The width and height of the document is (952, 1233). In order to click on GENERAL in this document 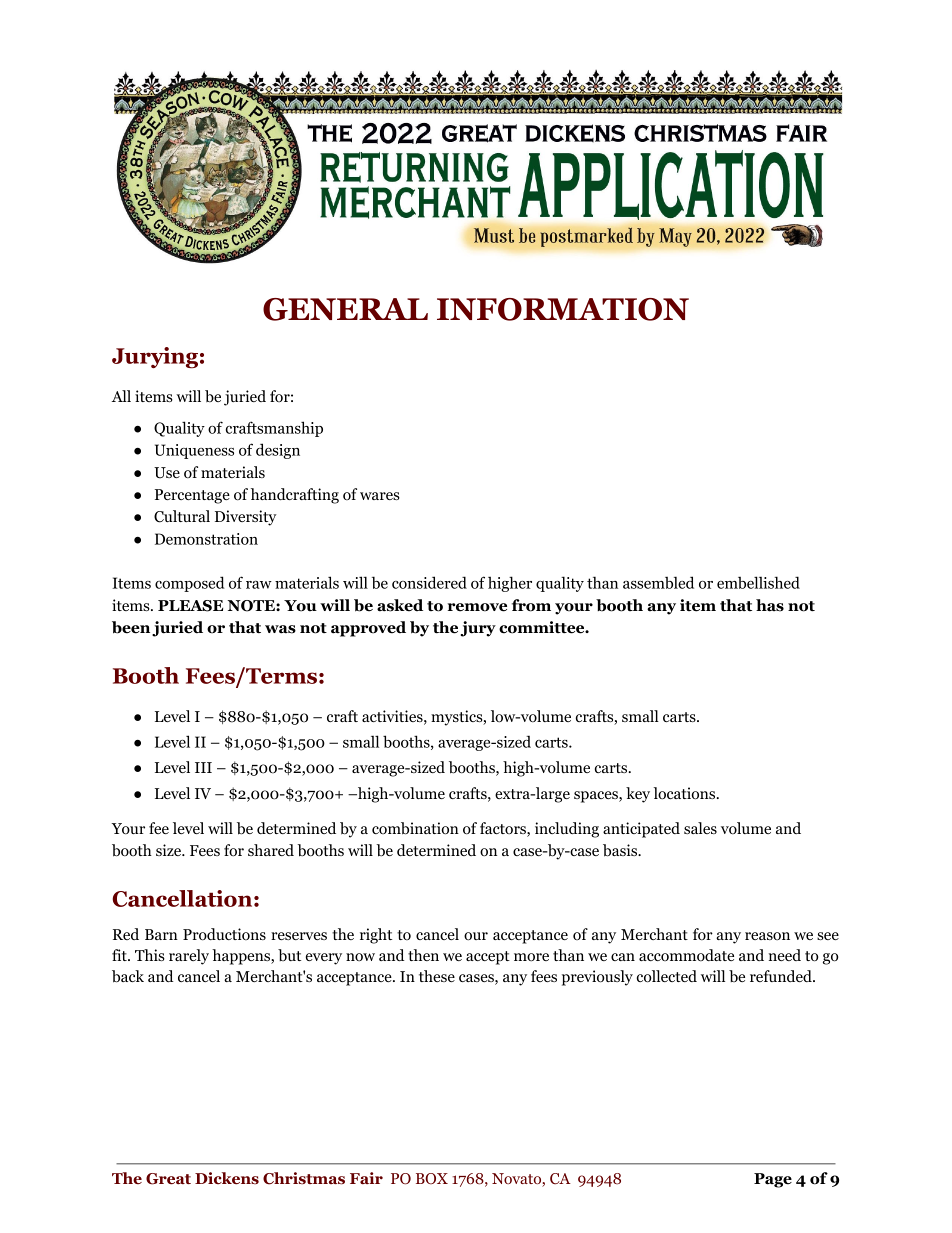, I will do `click(345, 309)`.
